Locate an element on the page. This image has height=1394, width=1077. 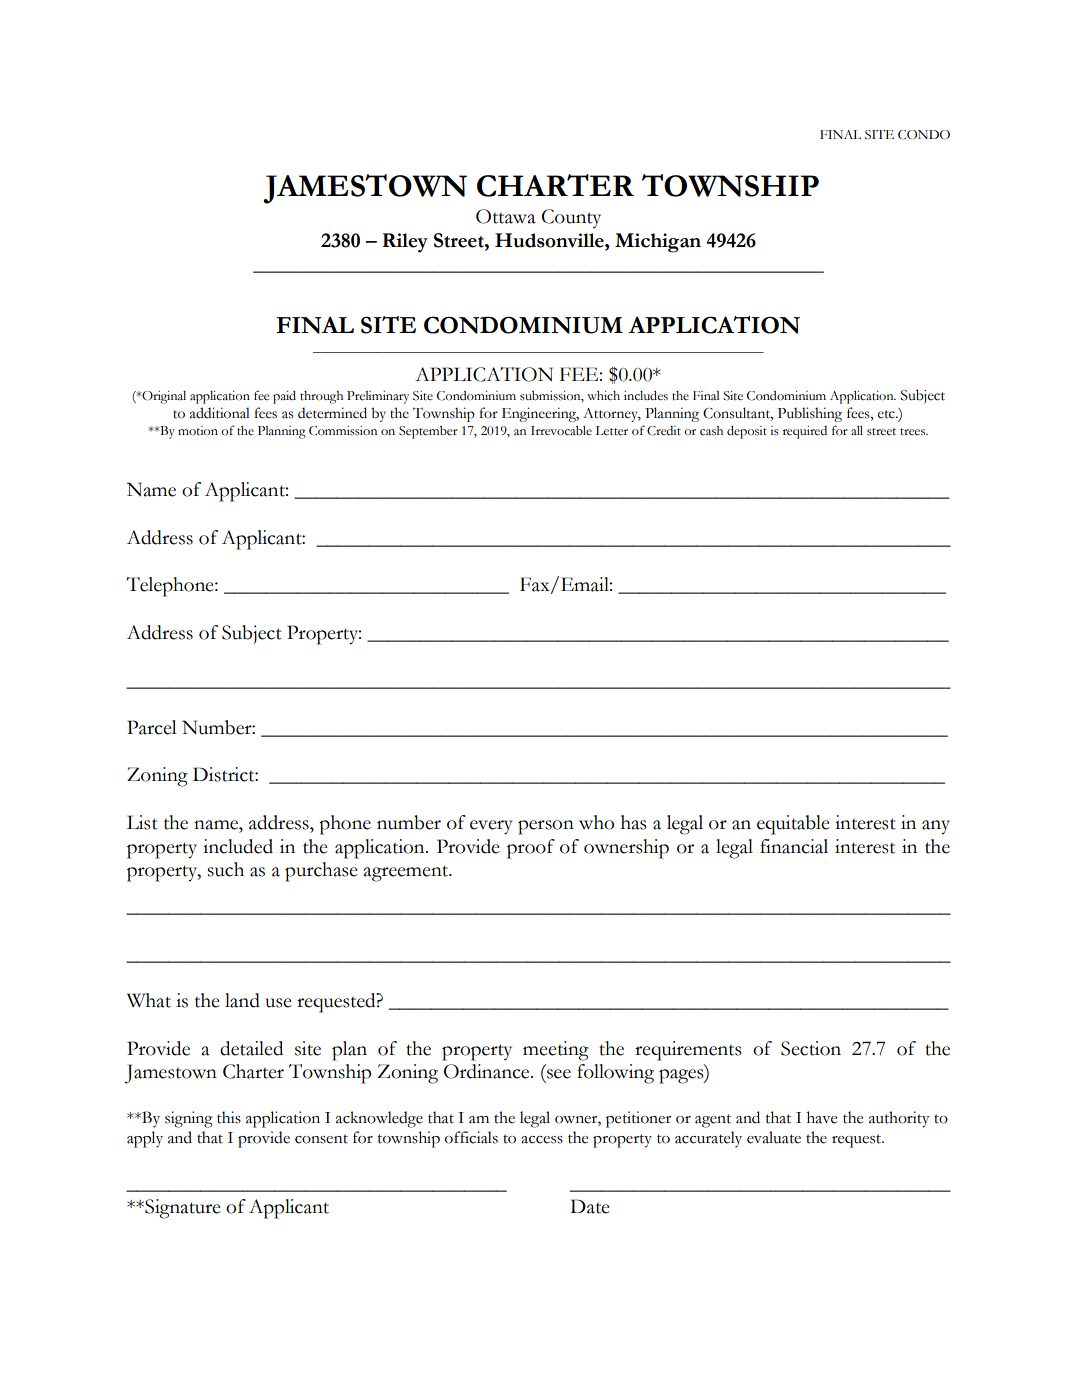
all is located at coordinates (857, 431).
